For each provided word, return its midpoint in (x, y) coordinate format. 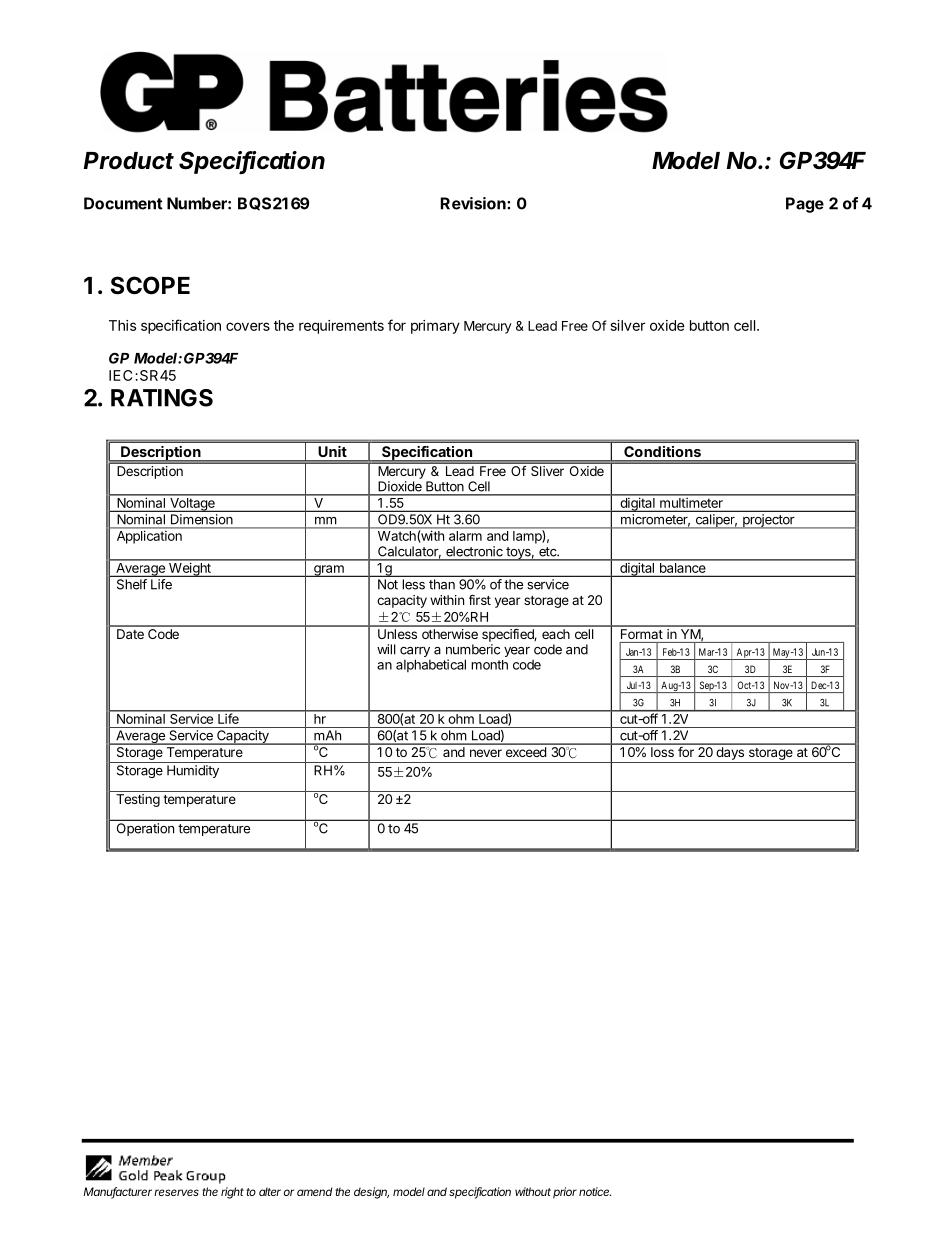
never (486, 753)
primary (435, 327)
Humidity (193, 771)
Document (123, 203)
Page (805, 205)
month (489, 665)
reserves (176, 1192)
